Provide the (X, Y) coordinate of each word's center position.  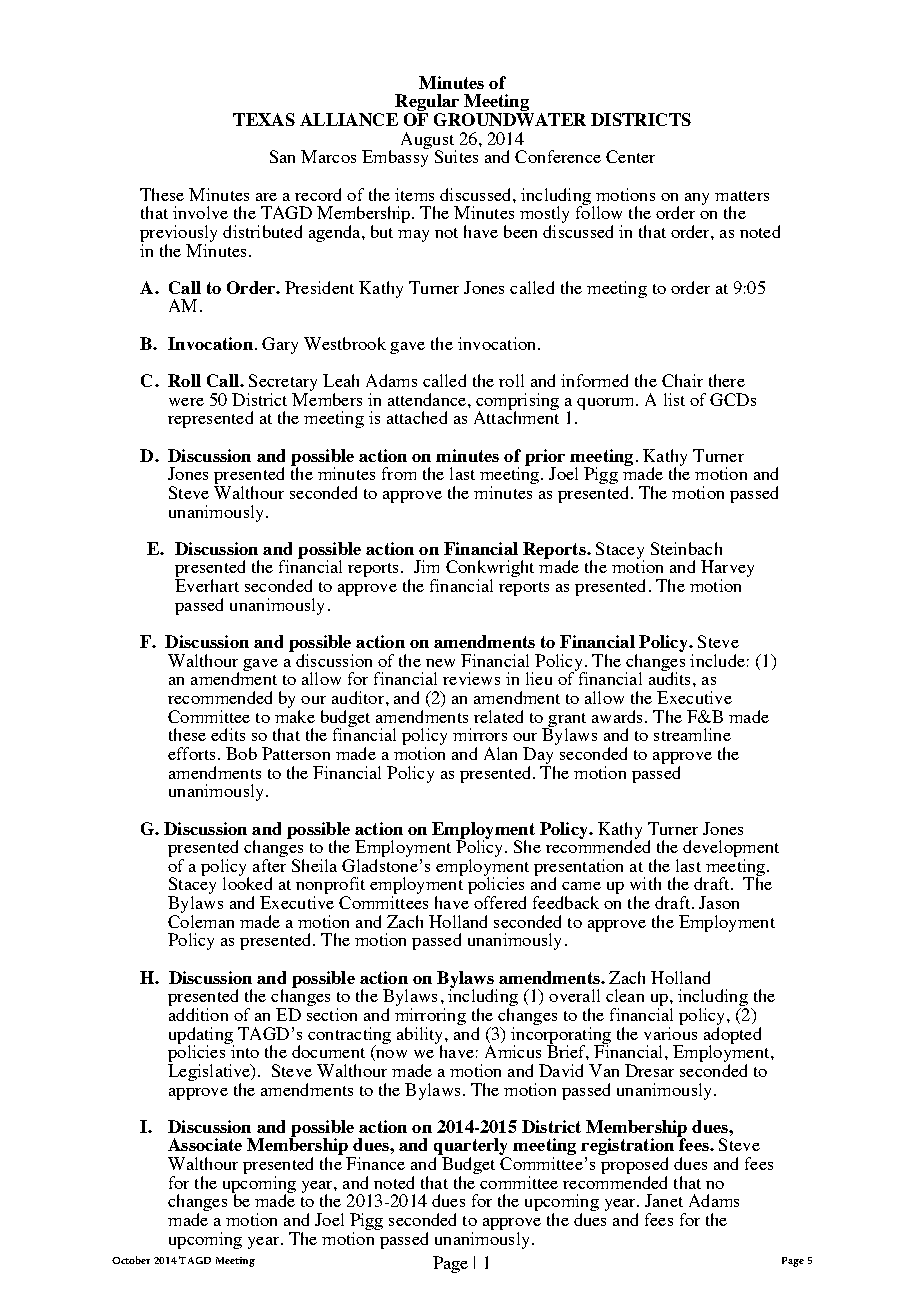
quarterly (471, 1148)
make (295, 715)
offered (500, 902)
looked (247, 882)
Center (630, 156)
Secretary (282, 384)
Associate (205, 1144)
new (440, 663)
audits (671, 677)
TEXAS (264, 119)
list (674, 399)
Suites (456, 156)
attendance (428, 399)
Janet (664, 1200)
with (645, 883)
